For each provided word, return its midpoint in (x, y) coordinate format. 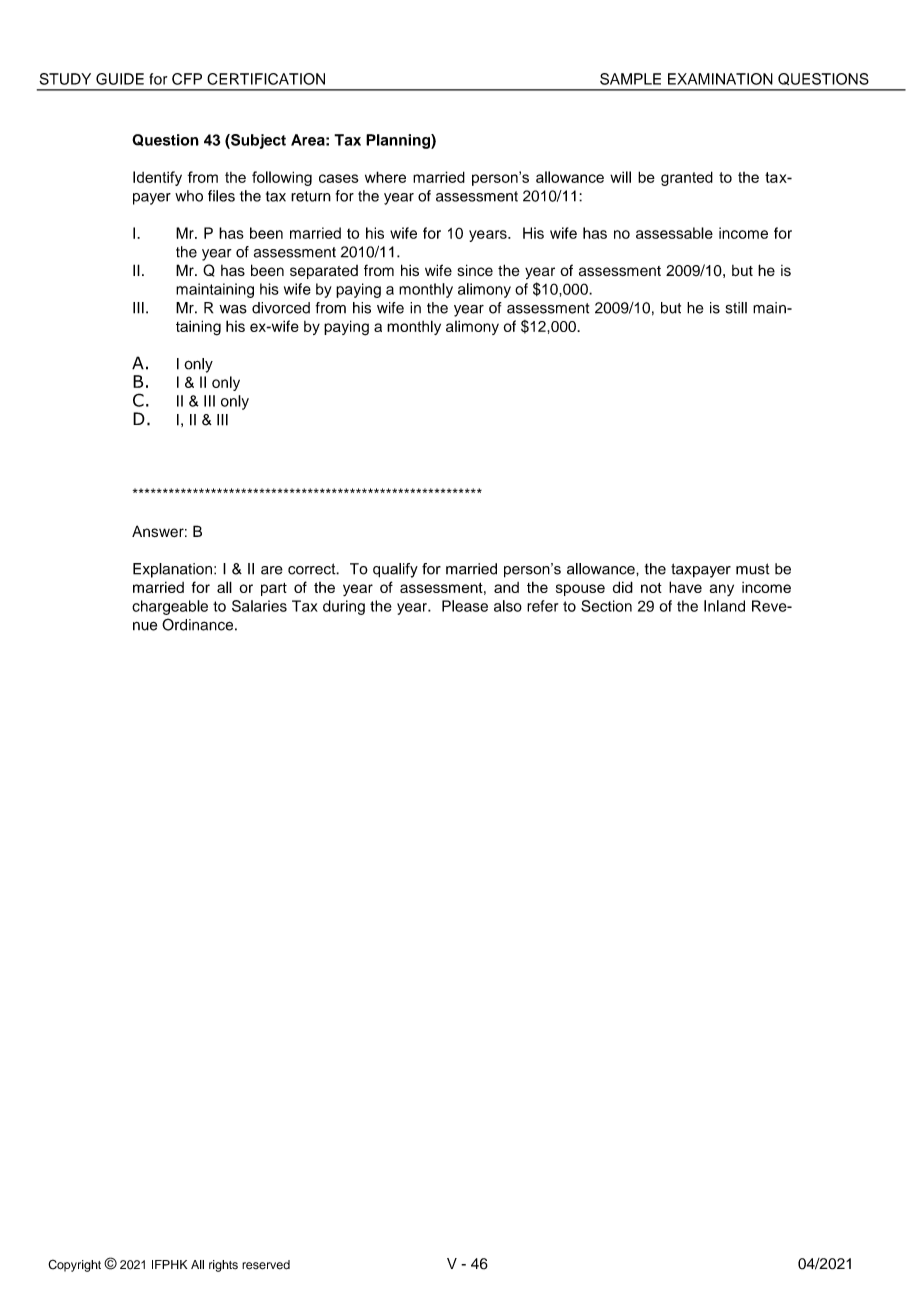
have (685, 587)
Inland (724, 606)
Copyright (74, 1265)
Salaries (259, 606)
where (385, 177)
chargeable (170, 607)
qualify (395, 570)
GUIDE (120, 79)
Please (465, 606)
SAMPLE (630, 79)
